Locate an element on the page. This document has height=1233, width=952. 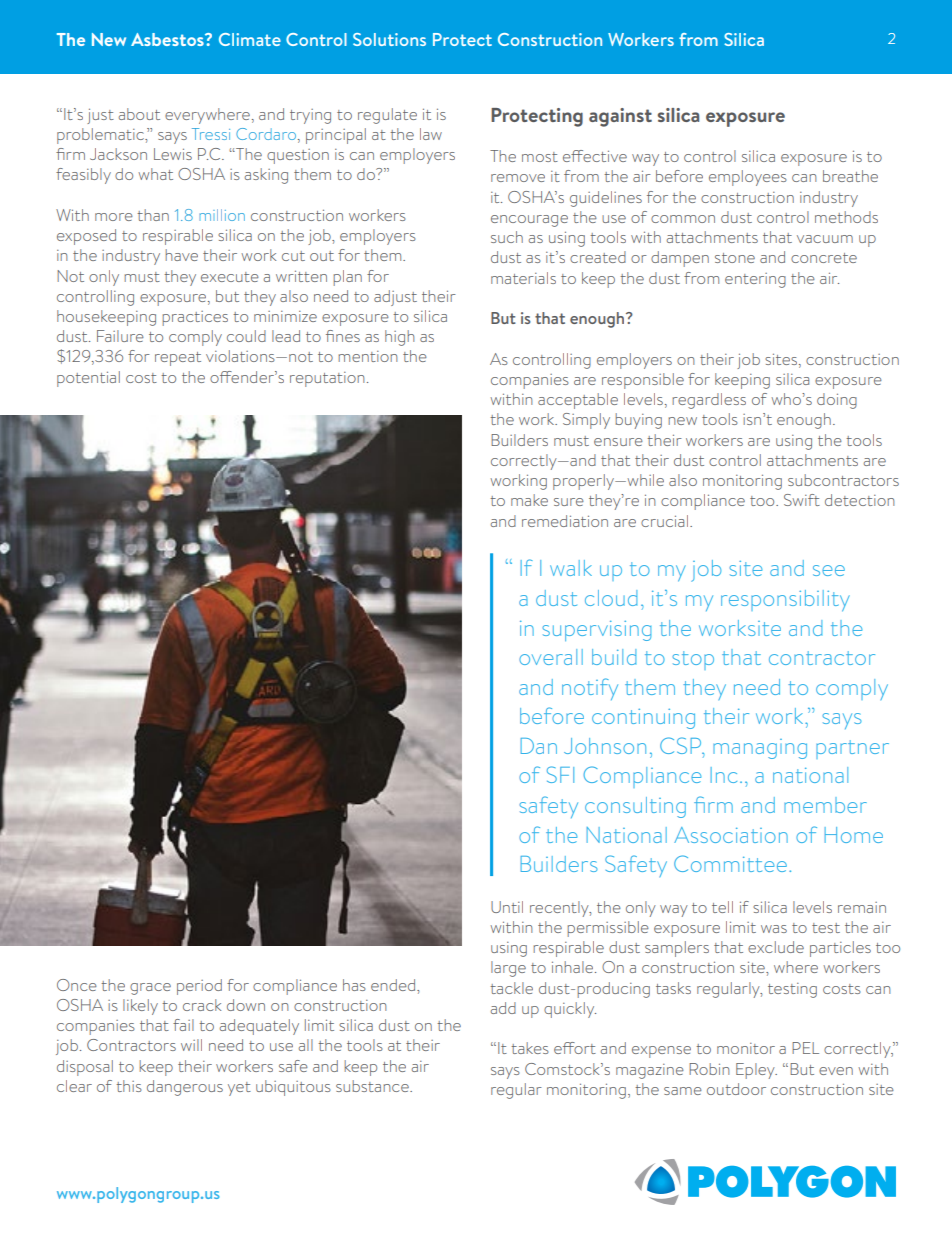
potential is located at coordinates (88, 379).
